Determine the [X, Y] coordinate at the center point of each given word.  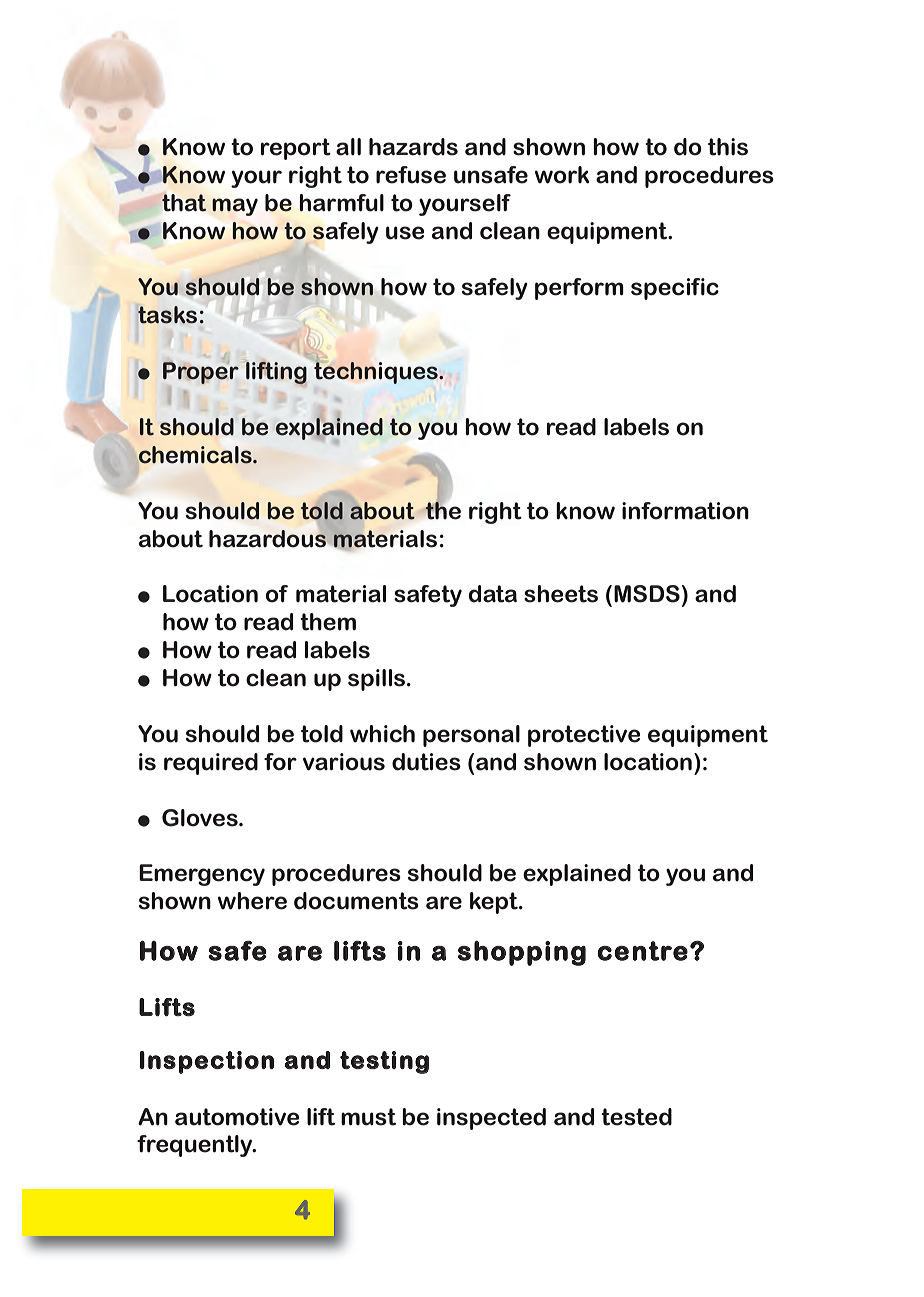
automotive [237, 1117]
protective [584, 736]
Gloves [201, 818]
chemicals [196, 455]
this [728, 147]
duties [426, 762]
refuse [411, 175]
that [184, 203]
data [493, 594]
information [685, 511]
